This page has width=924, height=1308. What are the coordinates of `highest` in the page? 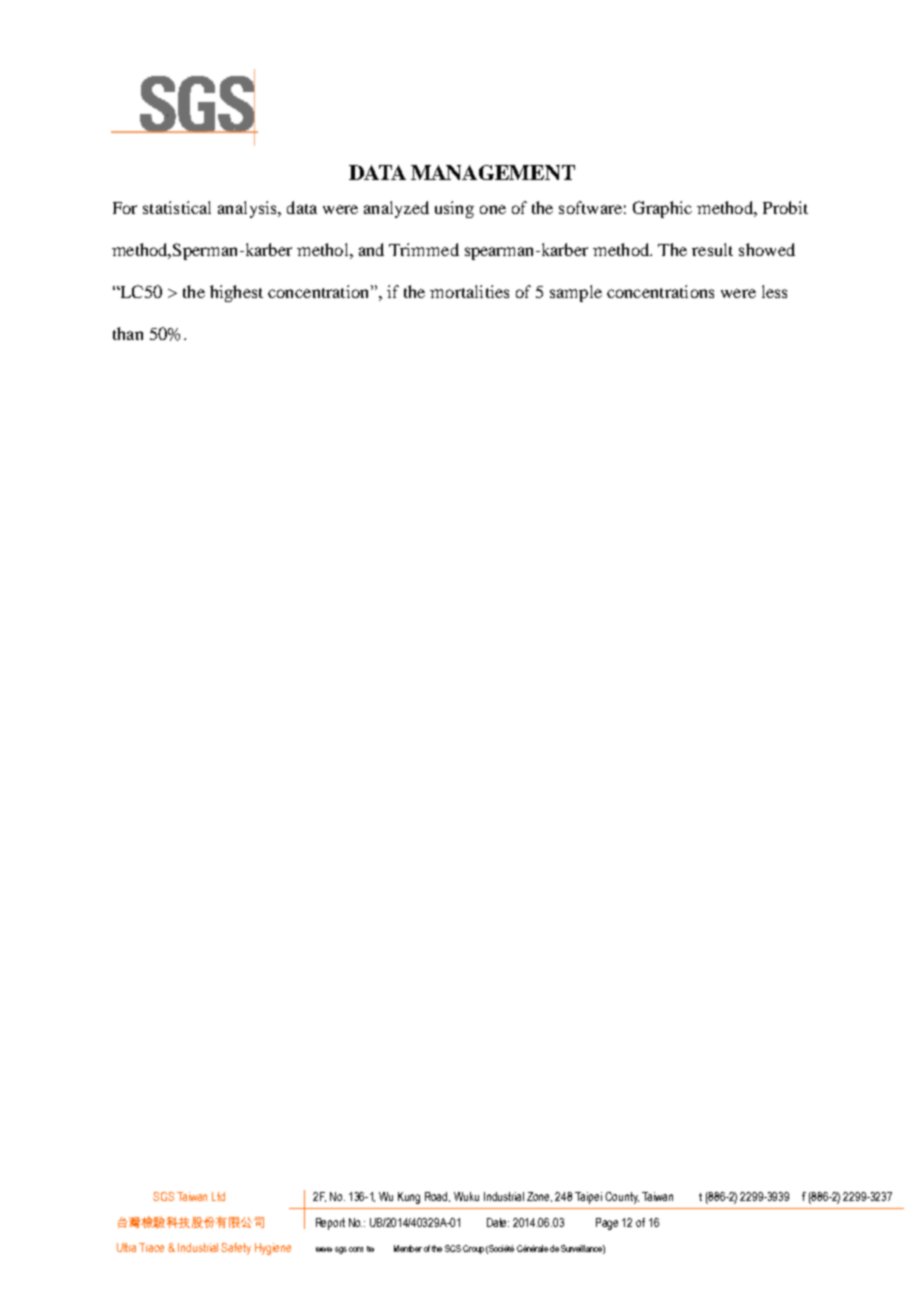 It's located at (236, 293).
